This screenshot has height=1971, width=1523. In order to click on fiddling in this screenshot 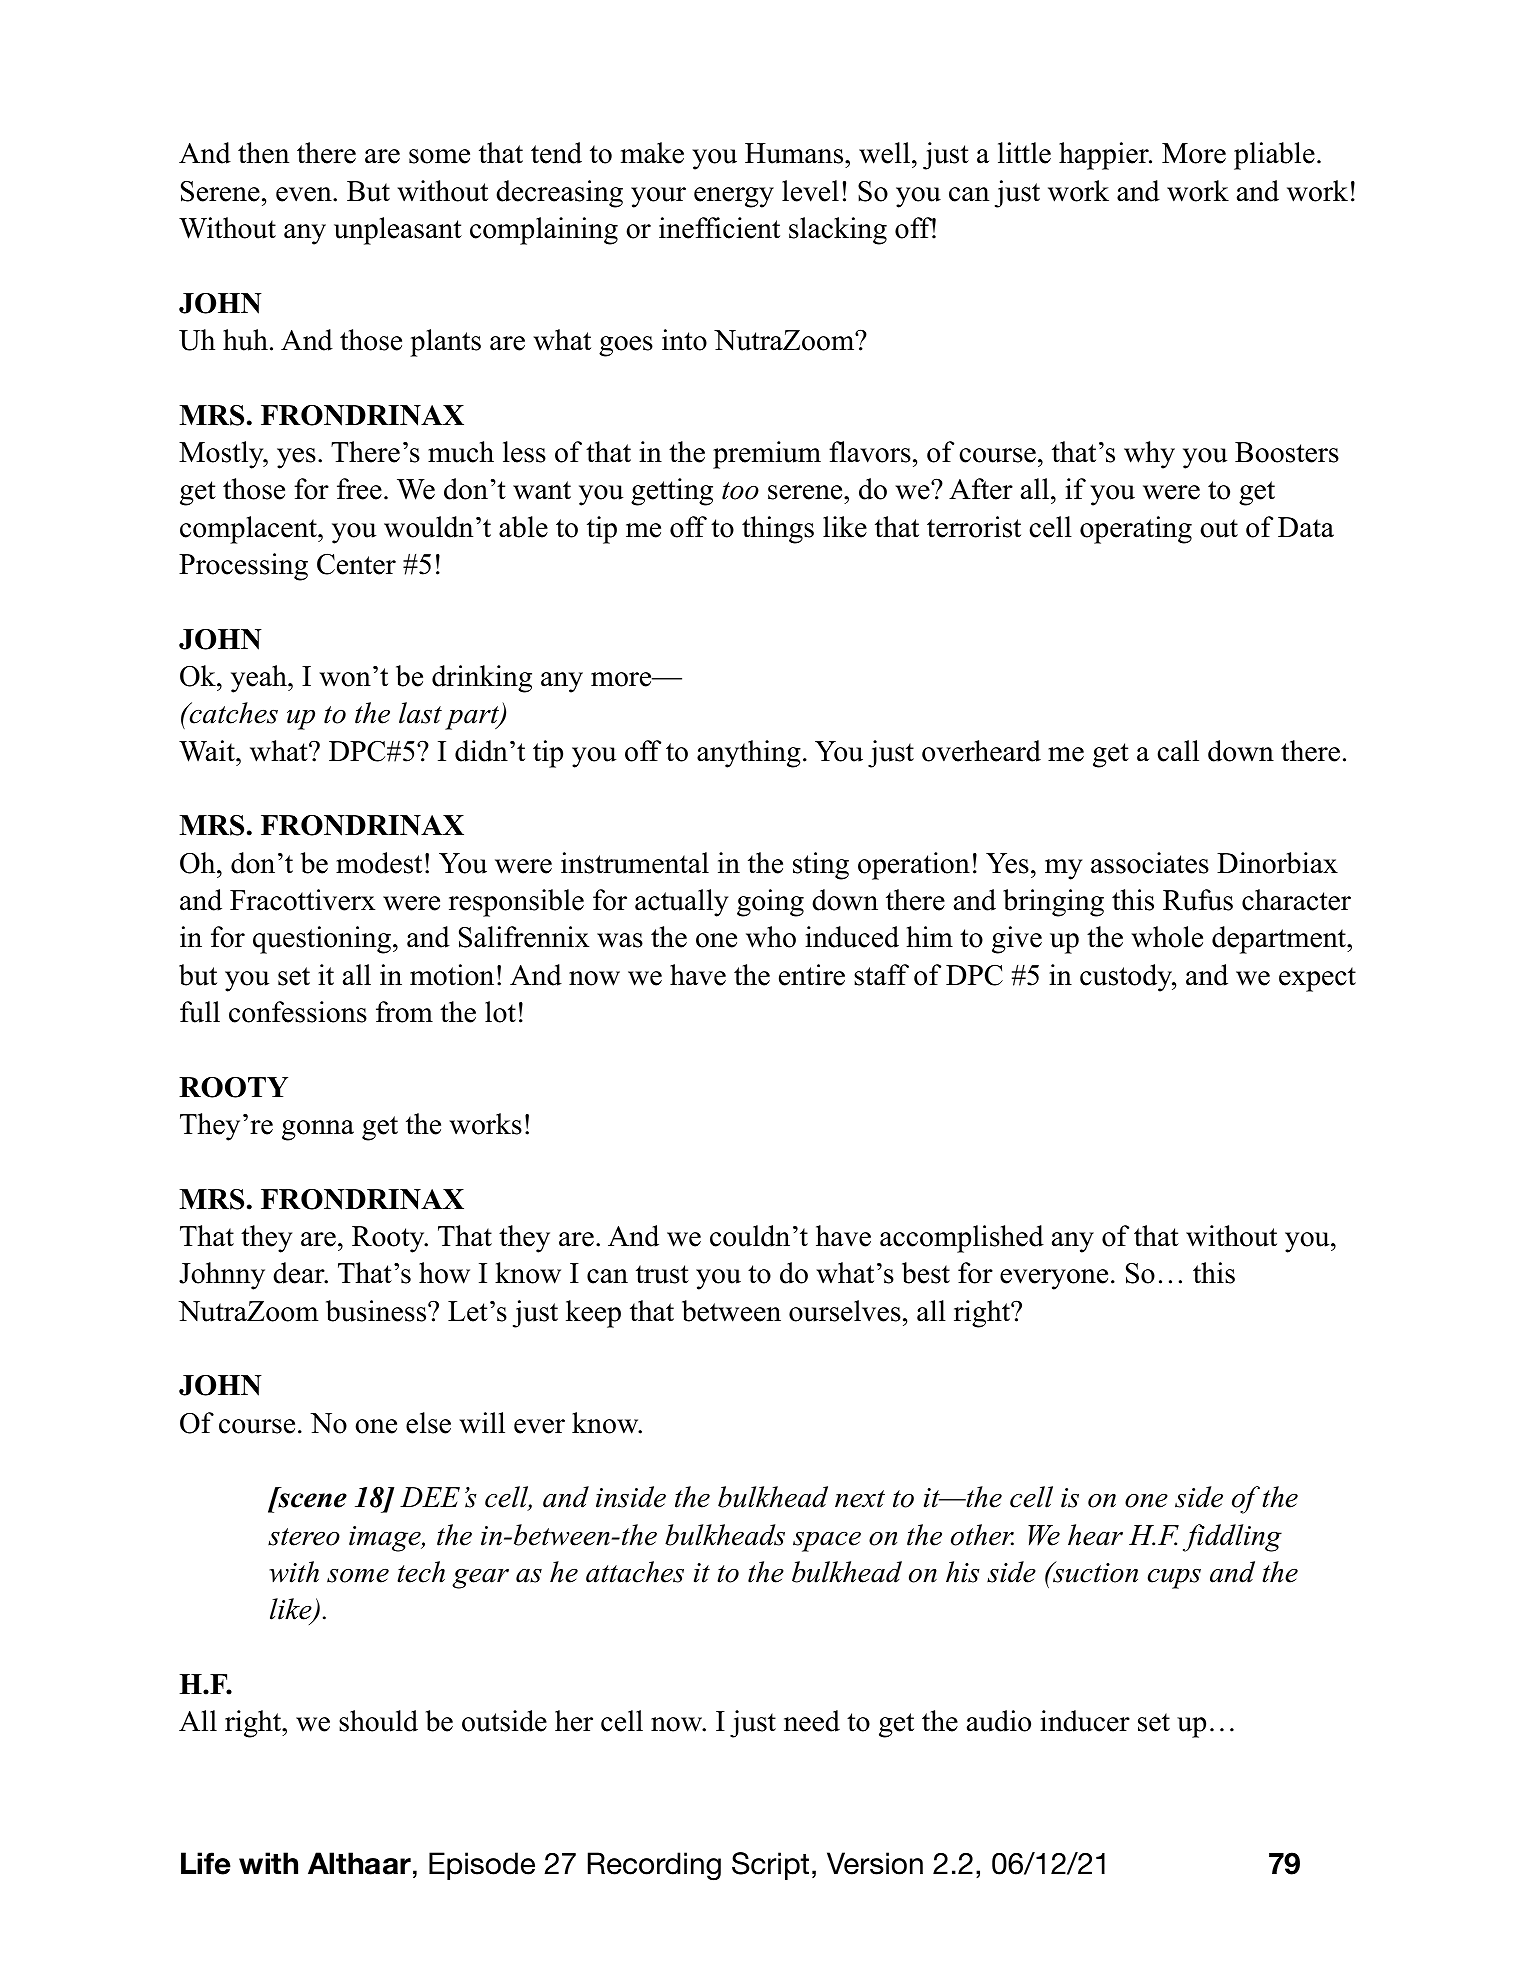, I will do `click(1232, 1538)`.
